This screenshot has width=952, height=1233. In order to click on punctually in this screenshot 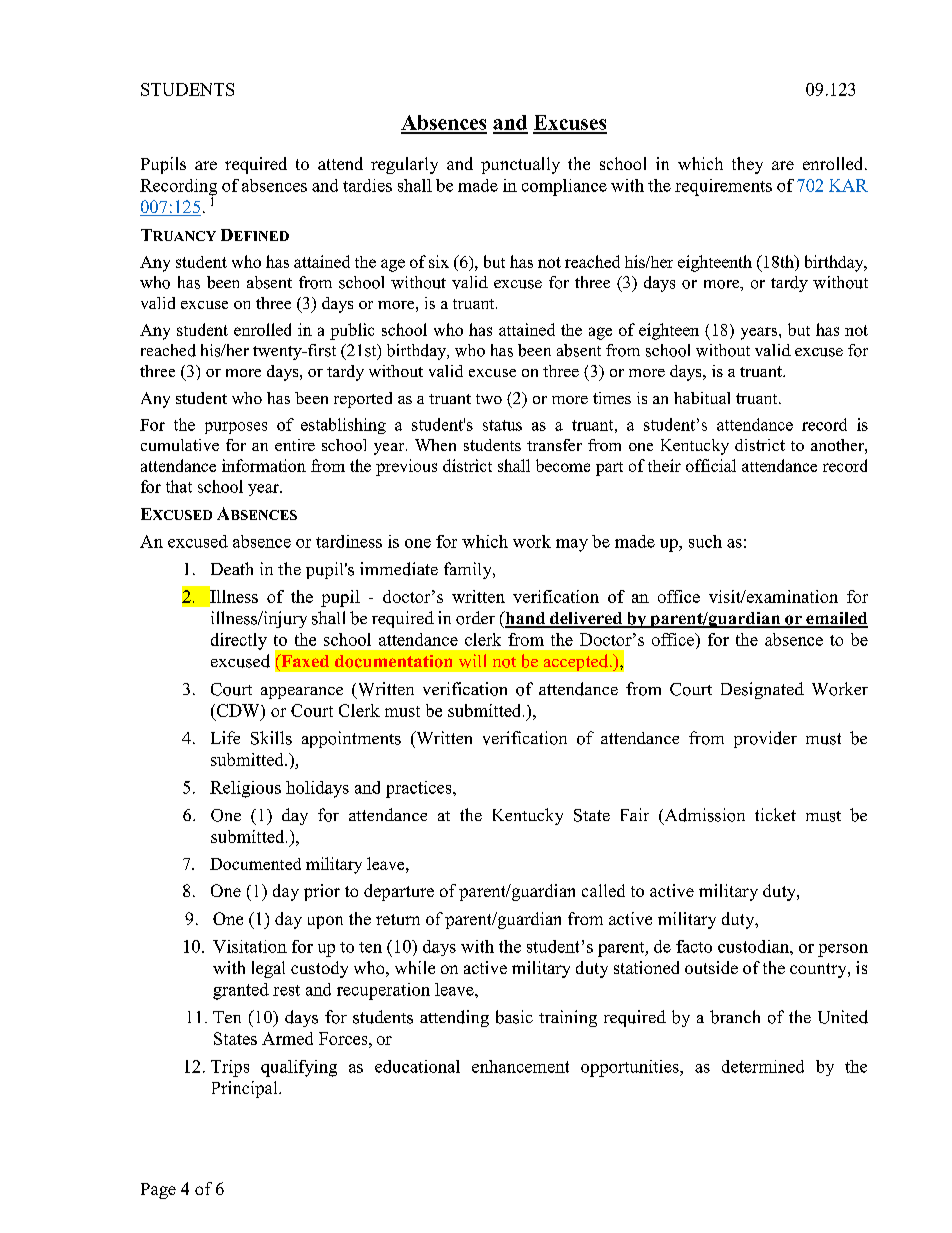, I will do `click(520, 165)`.
